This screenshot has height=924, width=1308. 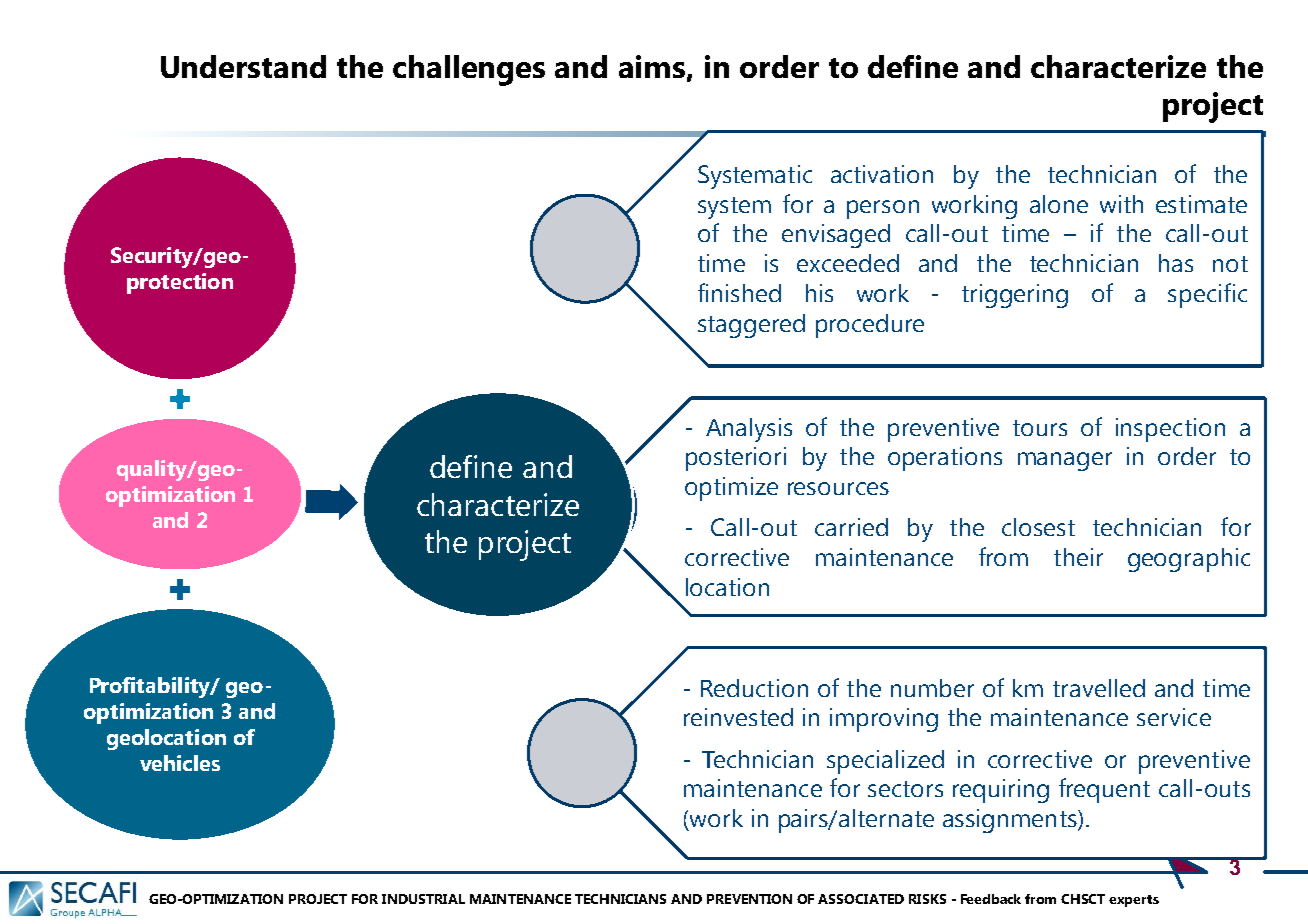 I want to click on closest, so click(x=1038, y=527).
